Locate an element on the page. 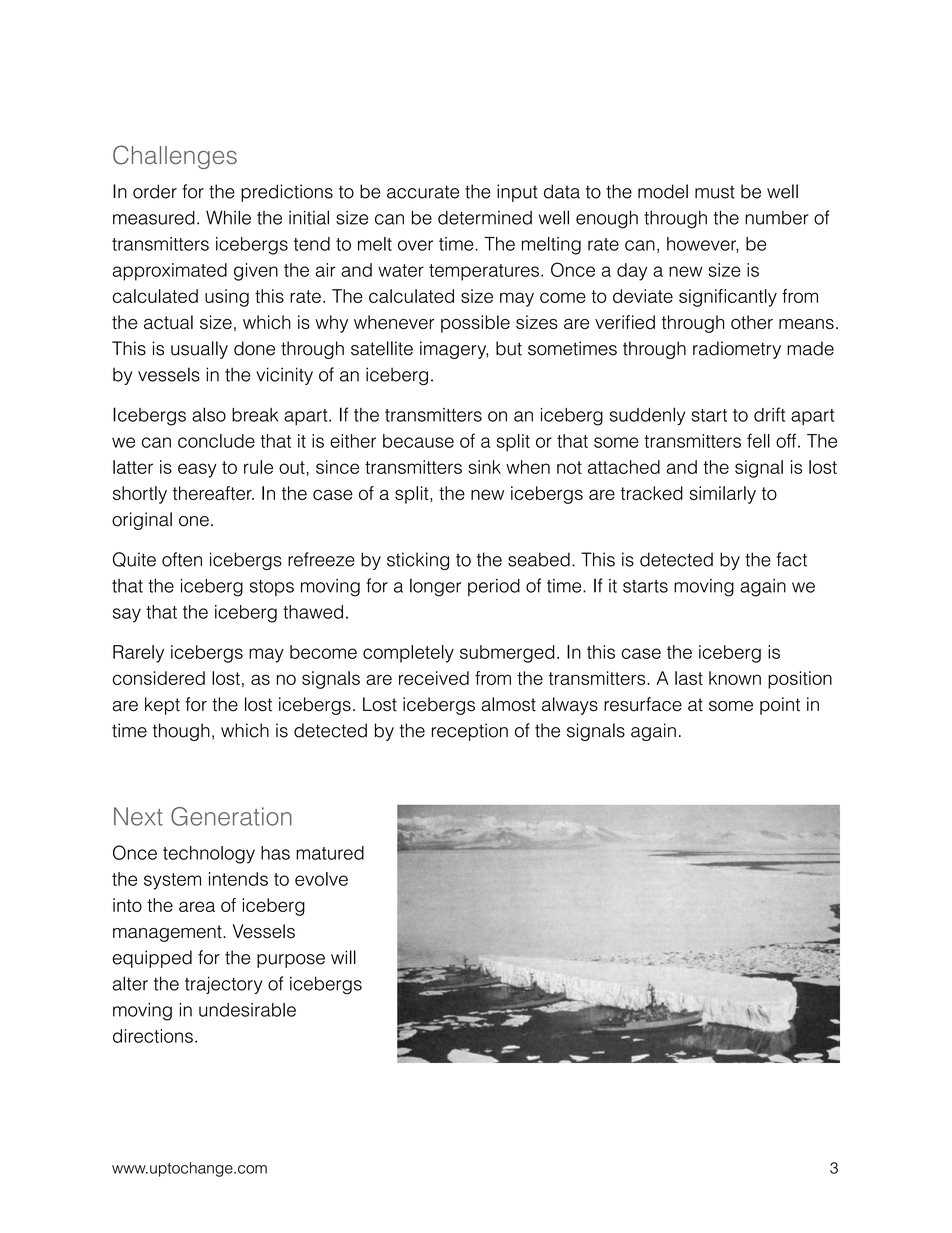 The width and height of the image is (952, 1233). stops is located at coordinates (272, 588).
